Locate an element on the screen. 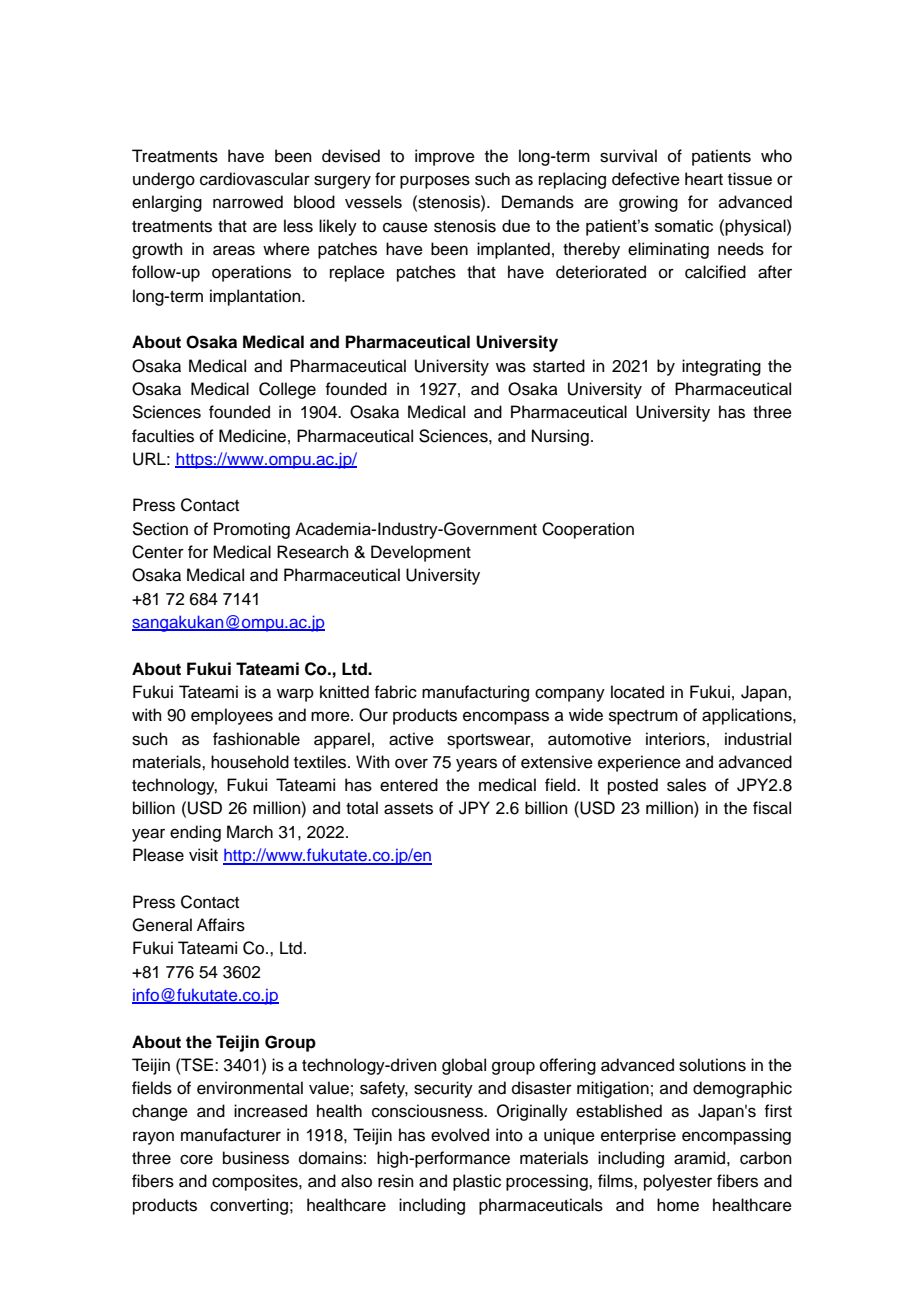 This screenshot has height=1308, width=924. Affairs is located at coordinates (221, 925).
